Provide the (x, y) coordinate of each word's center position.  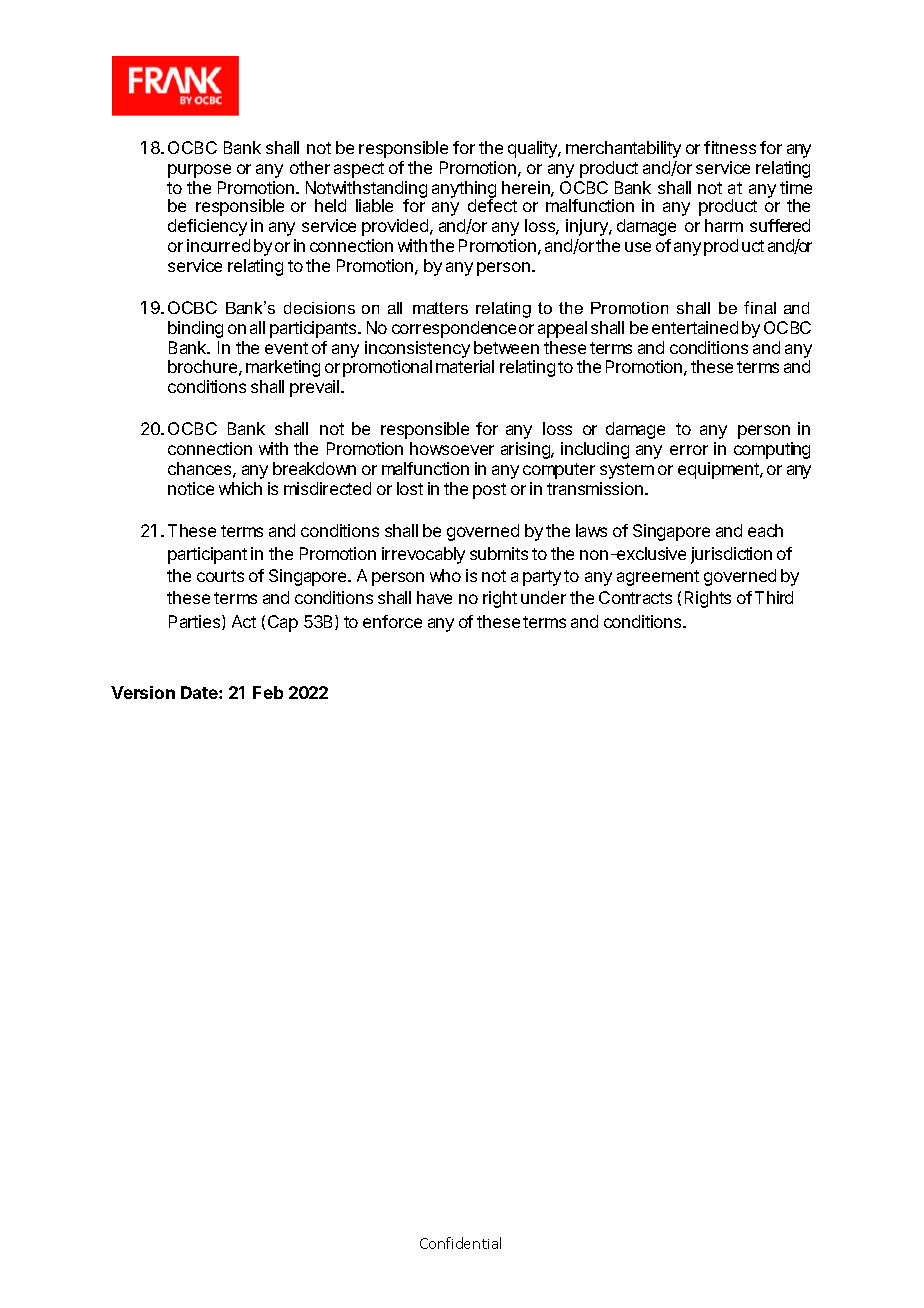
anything (464, 190)
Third (774, 597)
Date (200, 692)
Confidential (460, 1243)
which (240, 488)
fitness (730, 147)
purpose (199, 171)
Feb (268, 692)
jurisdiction (731, 555)
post (489, 491)
